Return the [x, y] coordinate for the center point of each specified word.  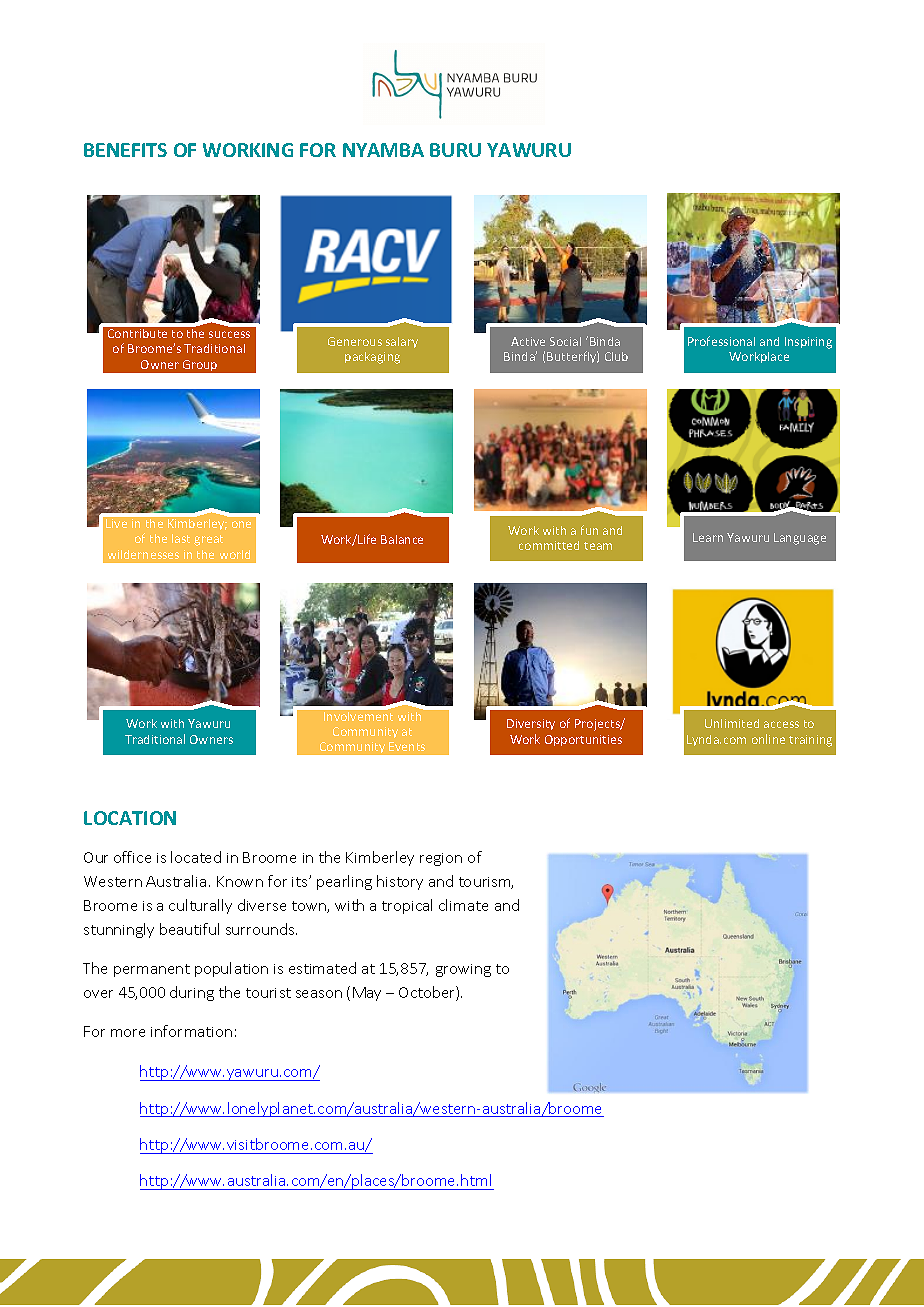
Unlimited [732, 723]
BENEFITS [125, 150]
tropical [407, 906]
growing [463, 970]
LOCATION [130, 818]
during [192, 993]
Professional [721, 341]
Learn [708, 537]
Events [407, 746]
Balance [402, 539]
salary [402, 342]
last [181, 538]
